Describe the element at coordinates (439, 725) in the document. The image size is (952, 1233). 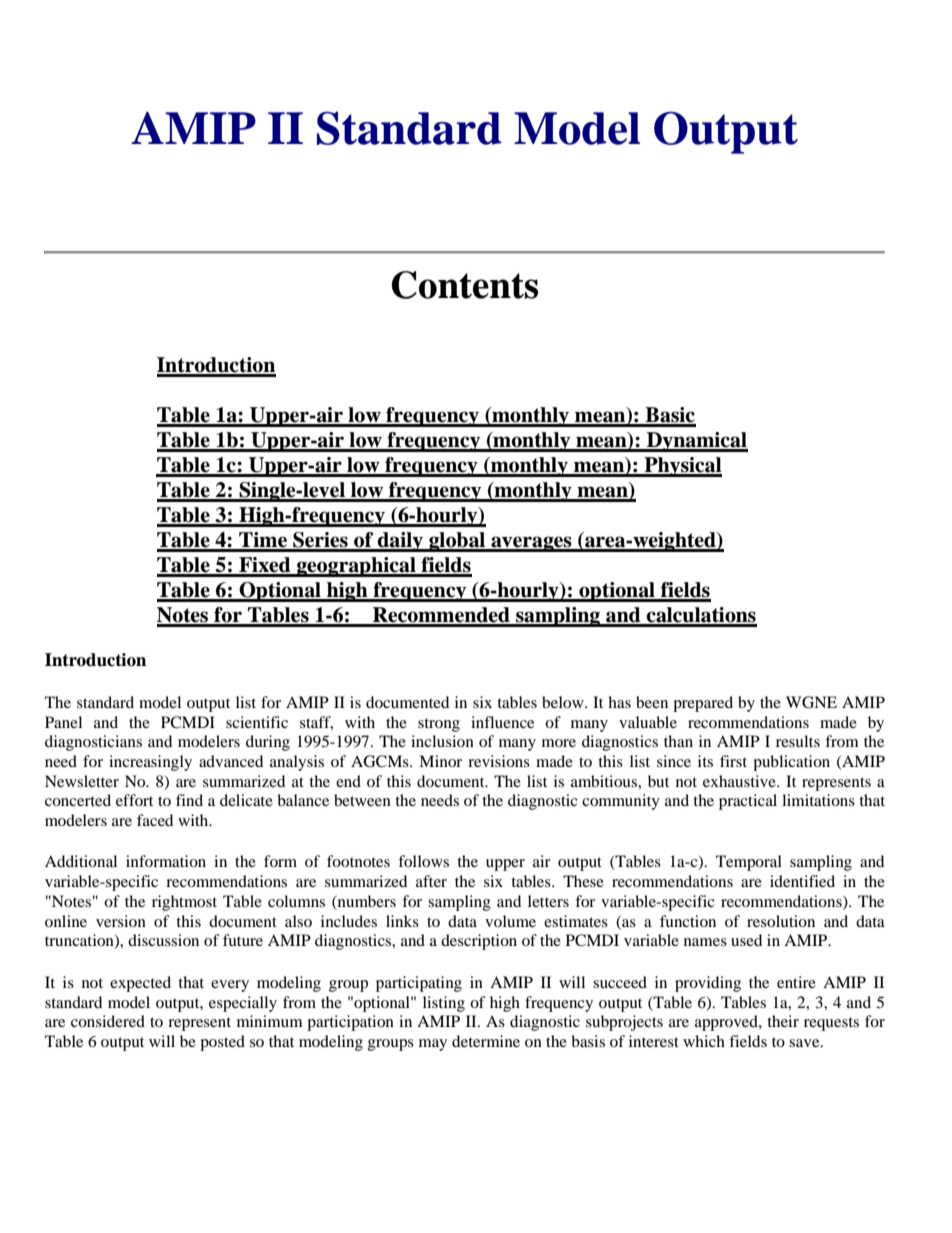
I see `strong` at that location.
